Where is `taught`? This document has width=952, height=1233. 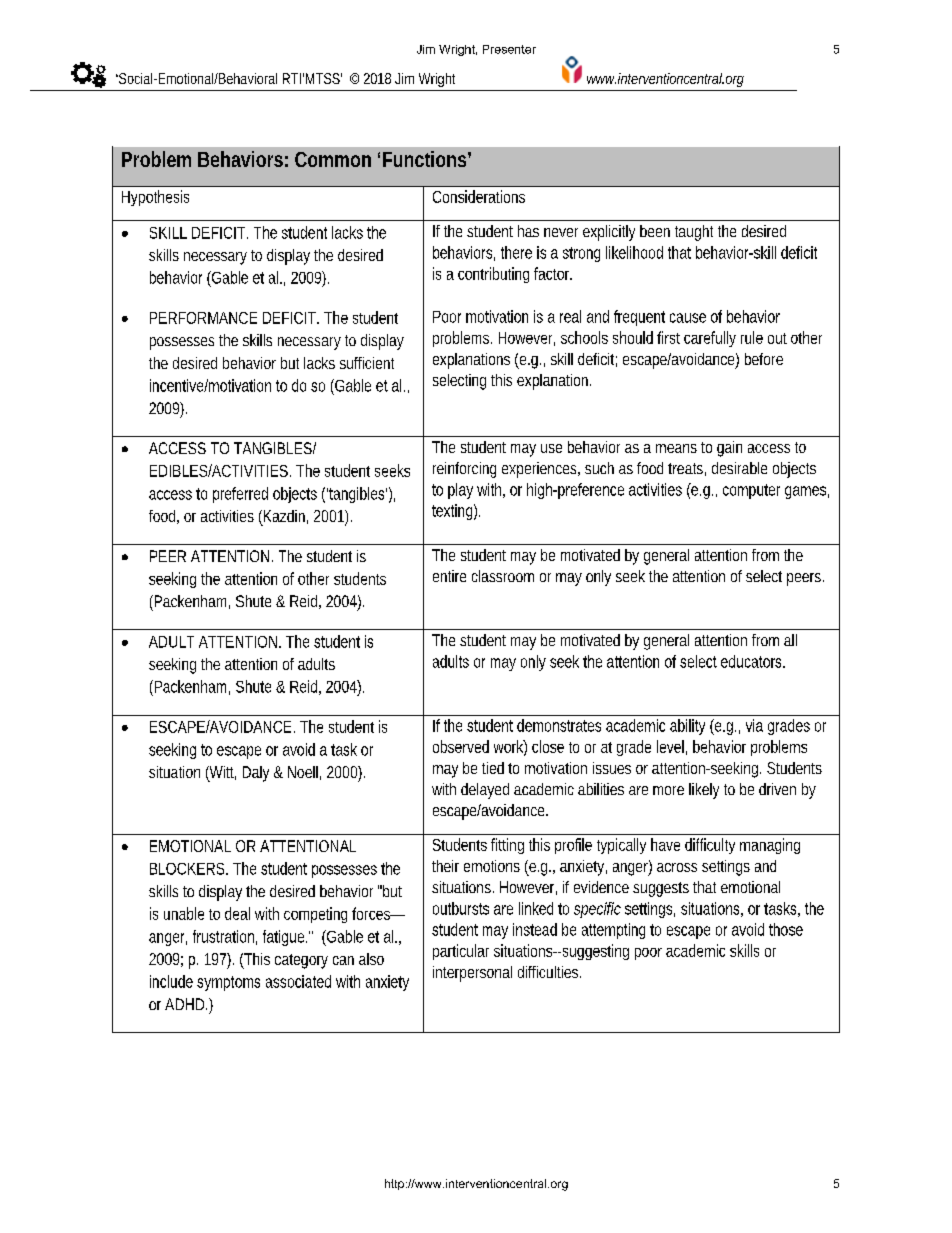
taught is located at coordinates (694, 233).
